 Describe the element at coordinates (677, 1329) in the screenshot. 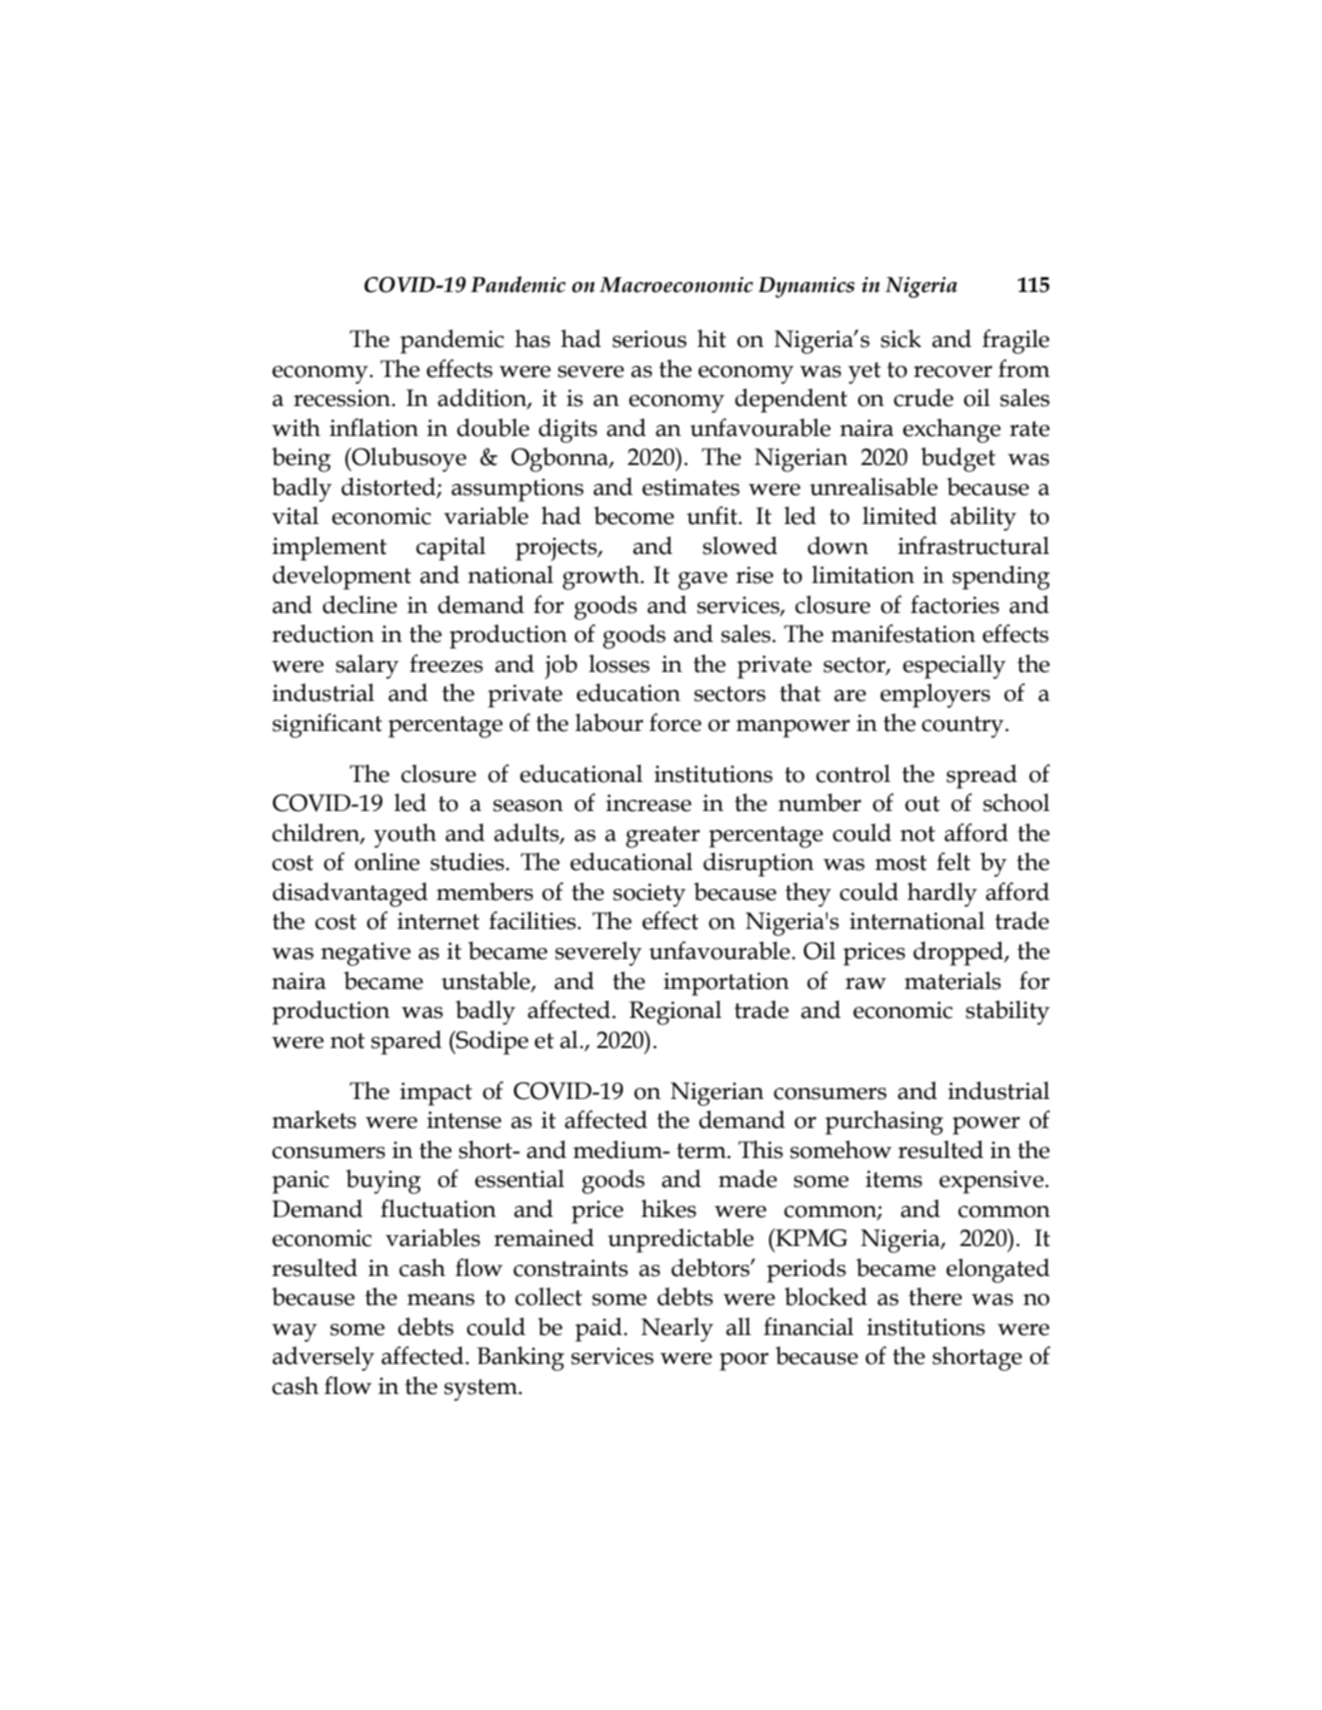

I see `Nearly` at that location.
